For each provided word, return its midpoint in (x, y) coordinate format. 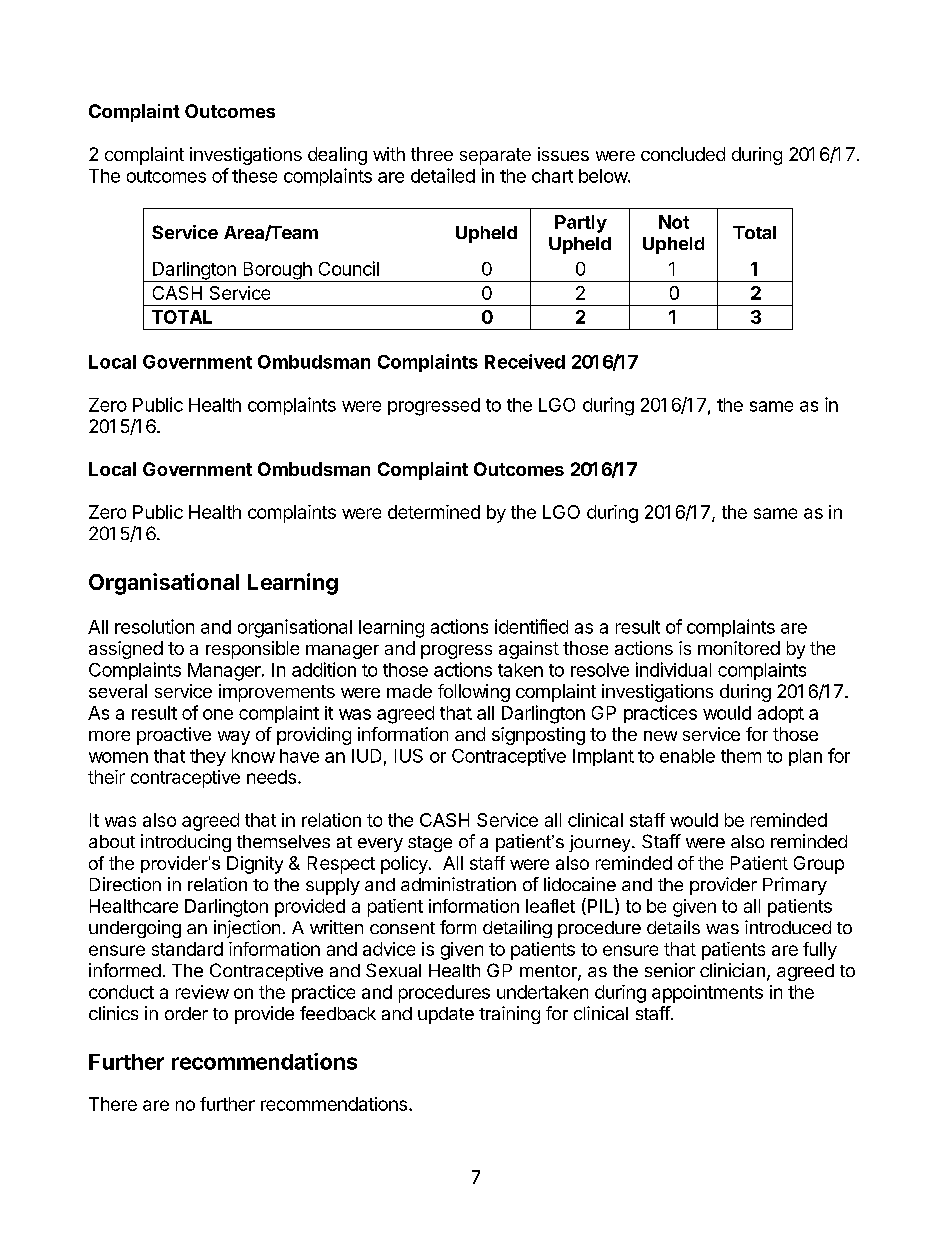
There (113, 1104)
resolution (154, 626)
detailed (443, 175)
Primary (795, 886)
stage (430, 844)
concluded (683, 154)
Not (674, 222)
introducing (186, 843)
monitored (739, 648)
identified (531, 626)
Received (525, 361)
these (254, 176)
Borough (277, 272)
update (446, 1015)
